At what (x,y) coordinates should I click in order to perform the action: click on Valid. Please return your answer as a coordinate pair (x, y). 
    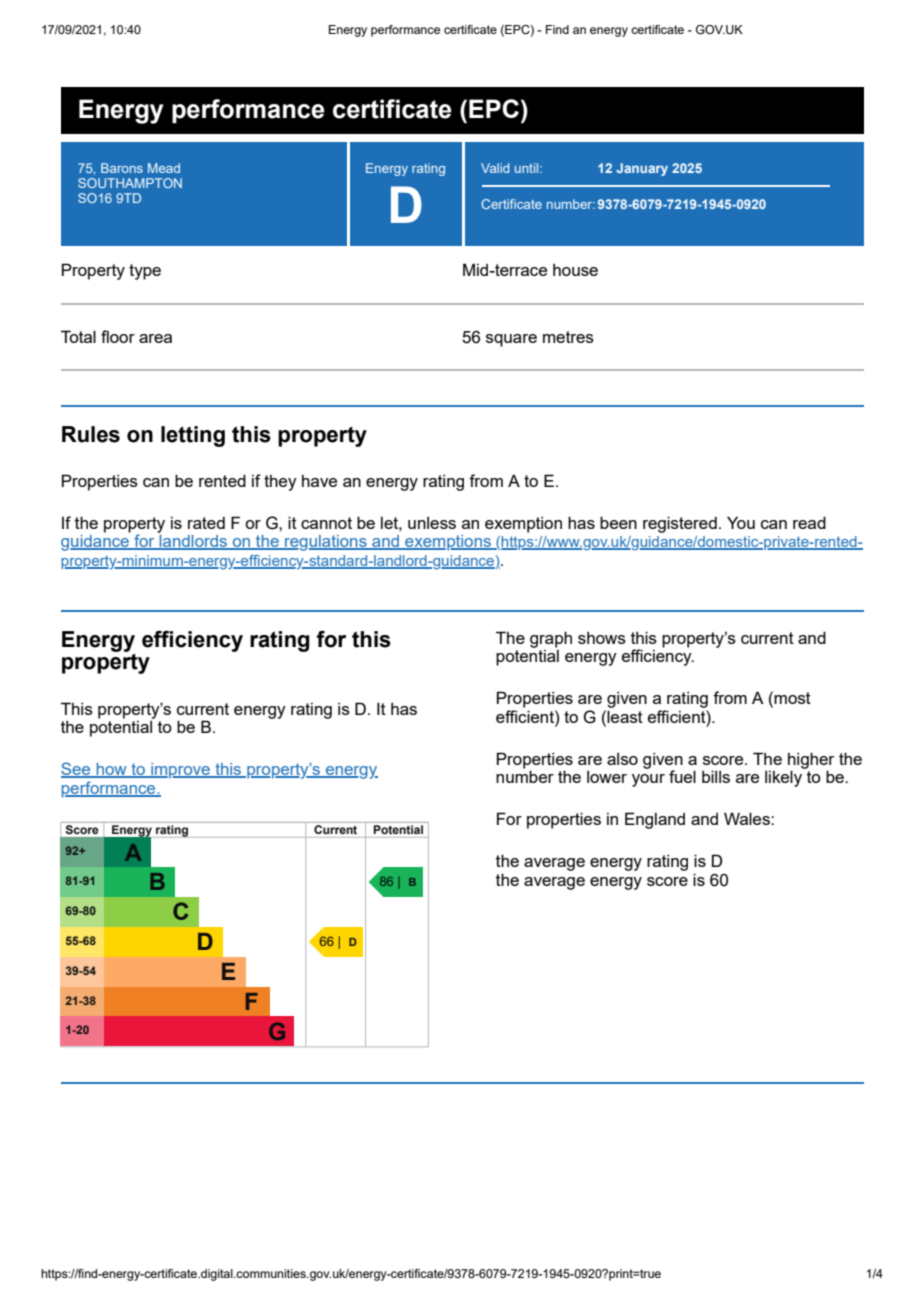
    Looking at the image, I should click on (495, 168).
